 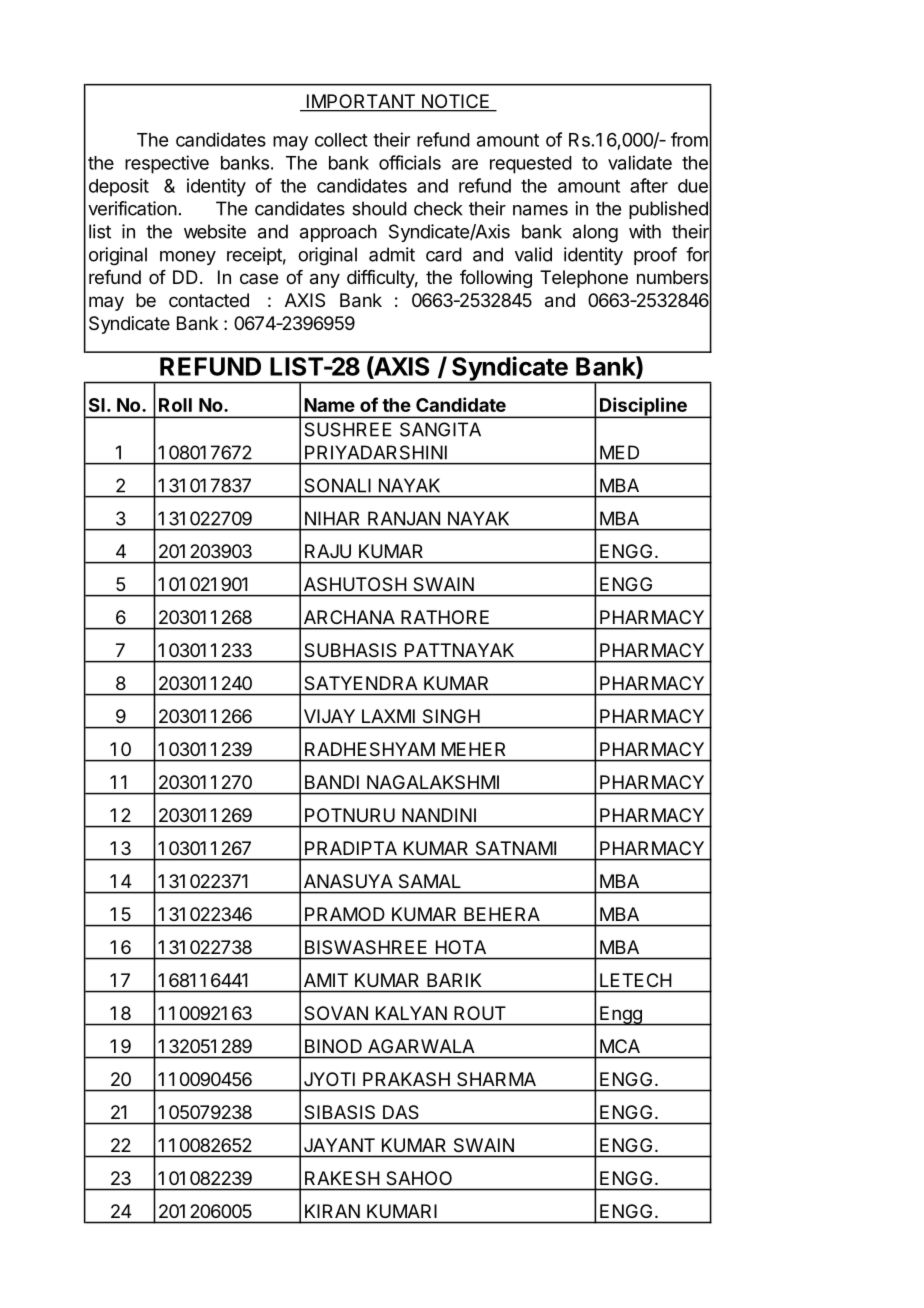 I want to click on officials, so click(x=410, y=162).
